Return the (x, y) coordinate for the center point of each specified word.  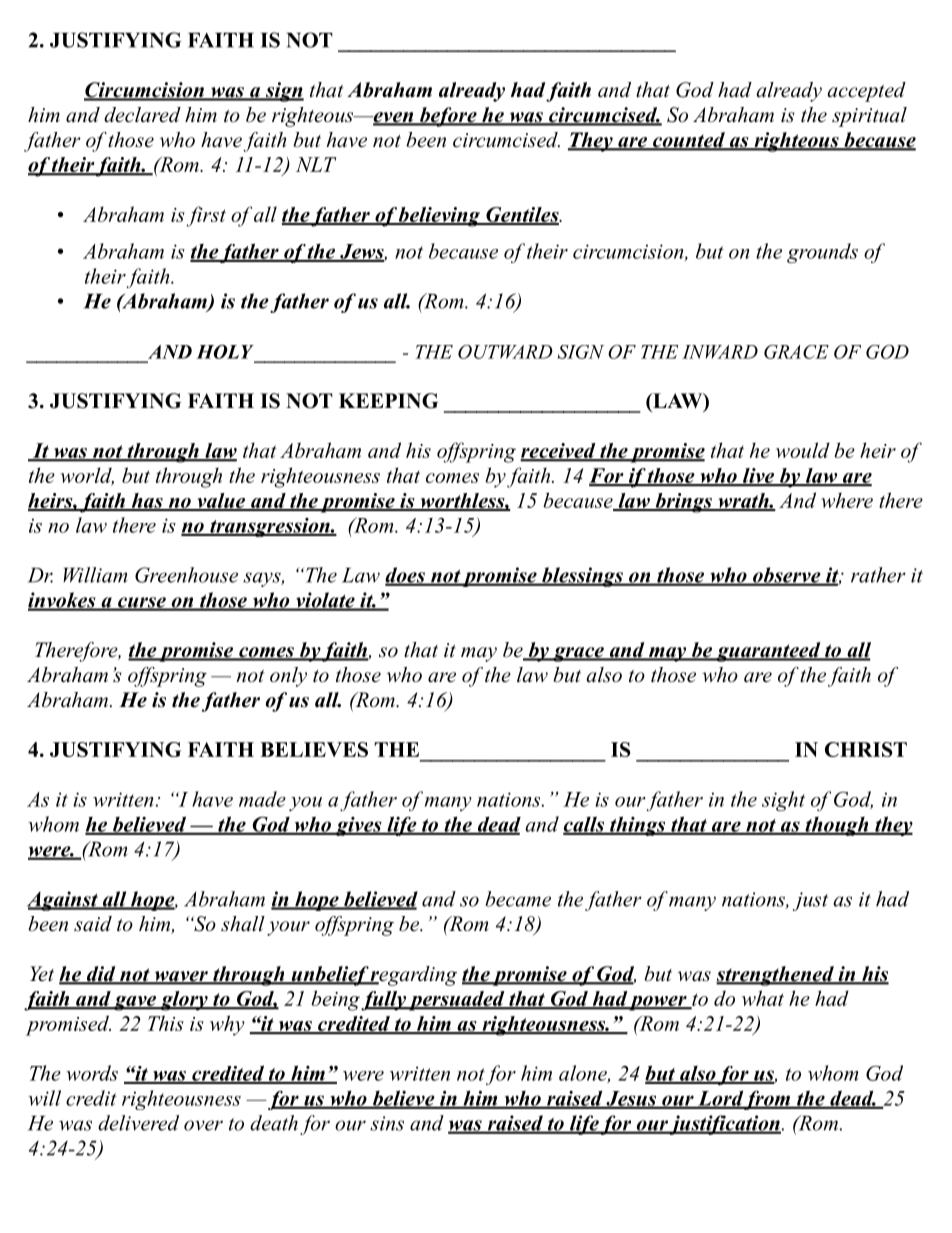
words (92, 1073)
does (406, 576)
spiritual (869, 117)
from (768, 1100)
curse (142, 603)
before (448, 117)
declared (142, 115)
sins (387, 1123)
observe (787, 576)
